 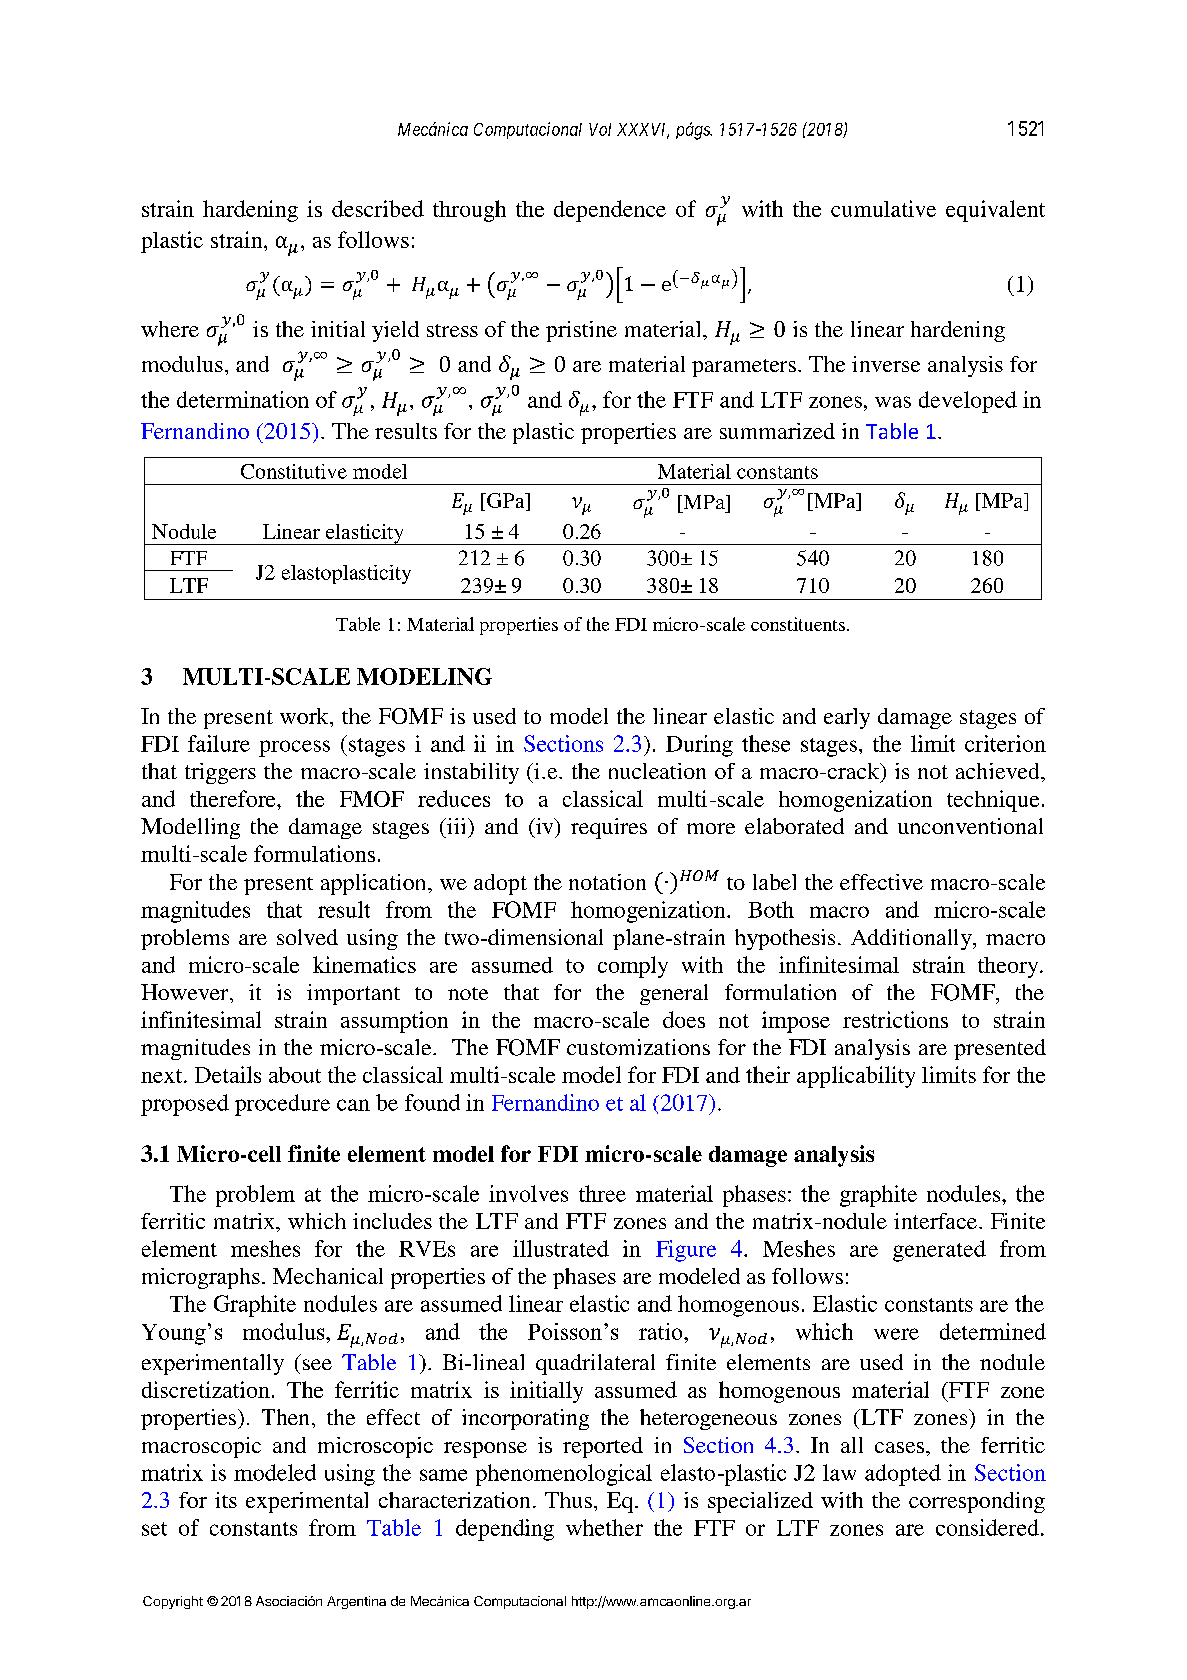 I want to click on dependence, so click(x=610, y=211).
